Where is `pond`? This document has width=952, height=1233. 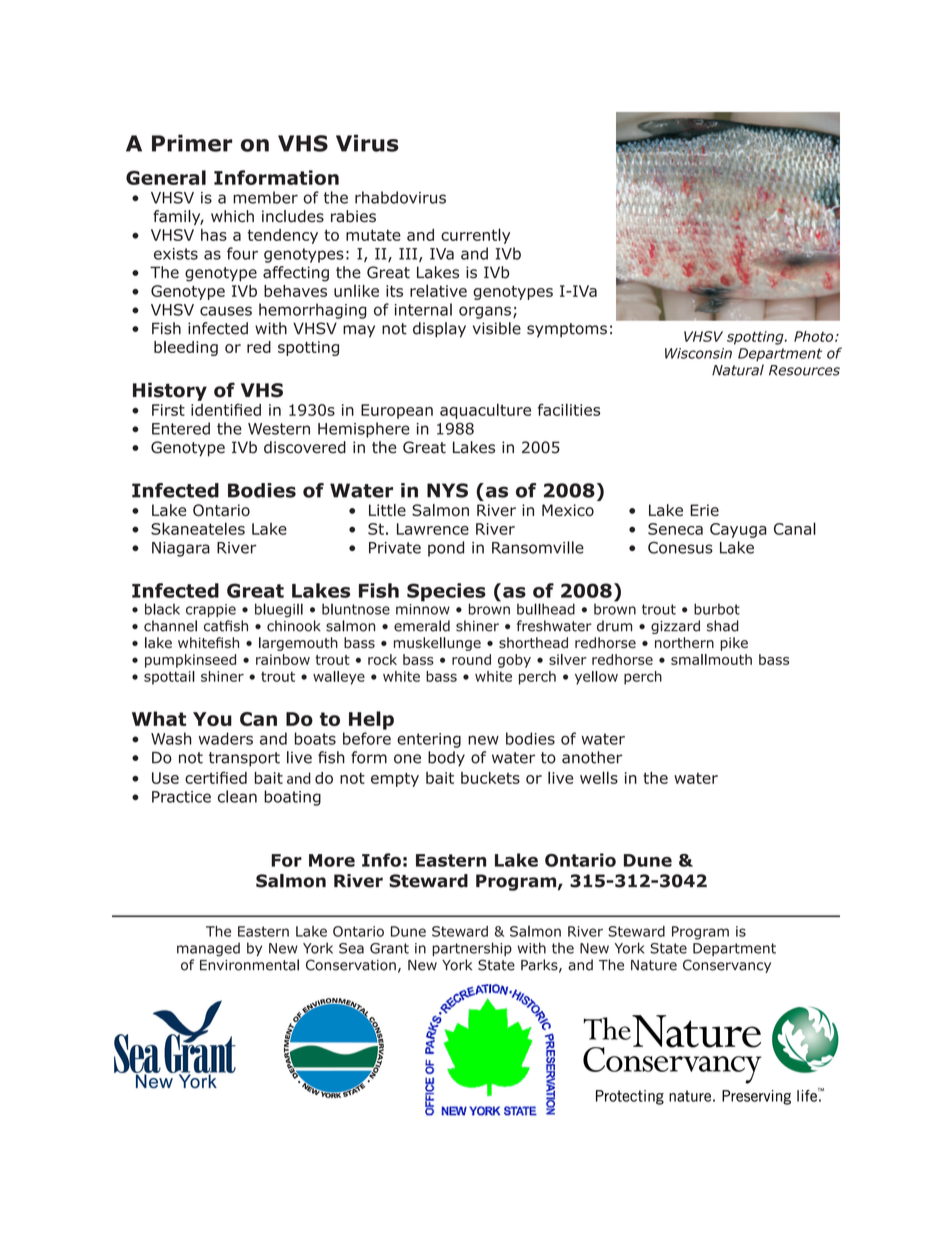
pond is located at coordinates (446, 549).
